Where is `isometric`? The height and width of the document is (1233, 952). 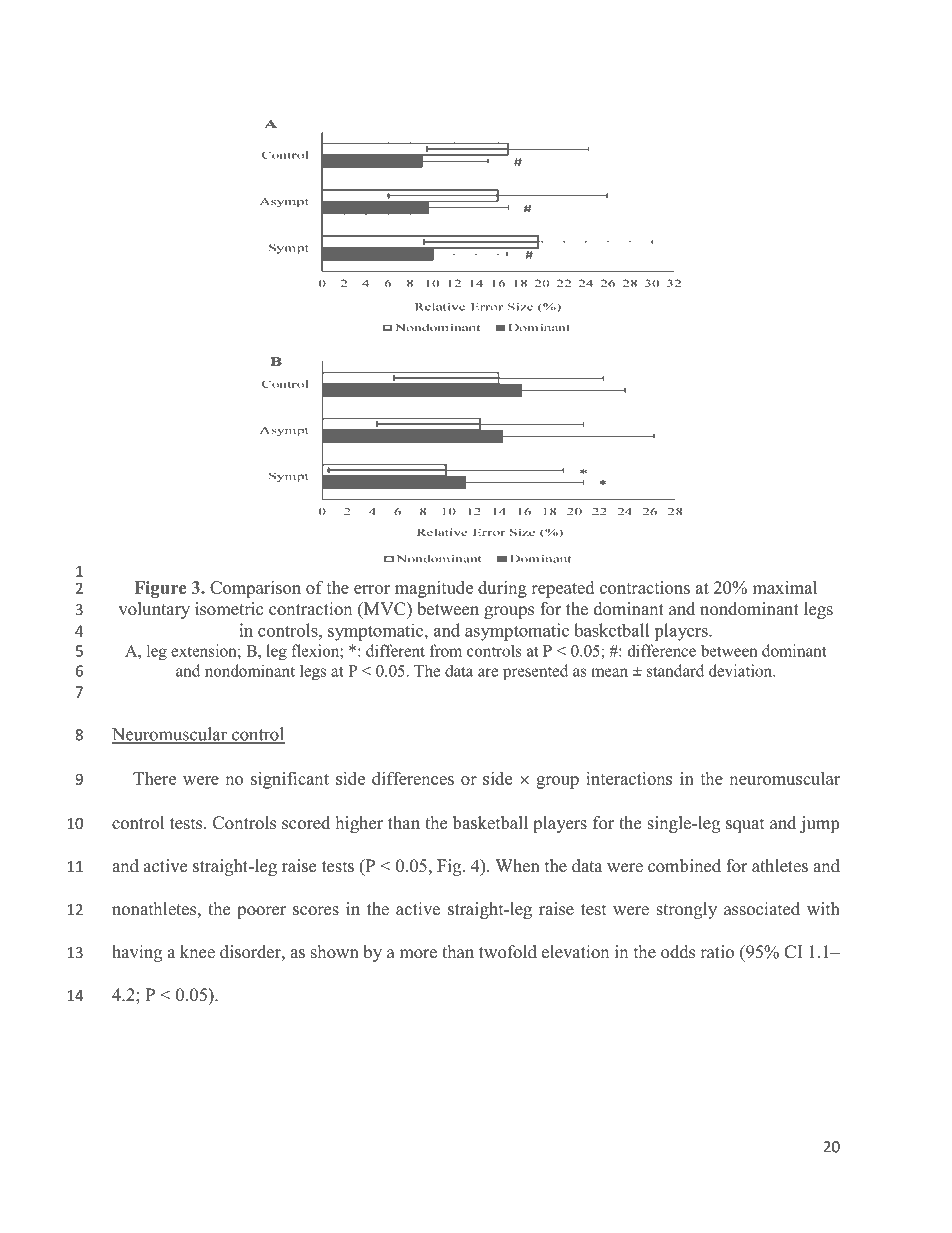
isometric is located at coordinates (229, 609).
